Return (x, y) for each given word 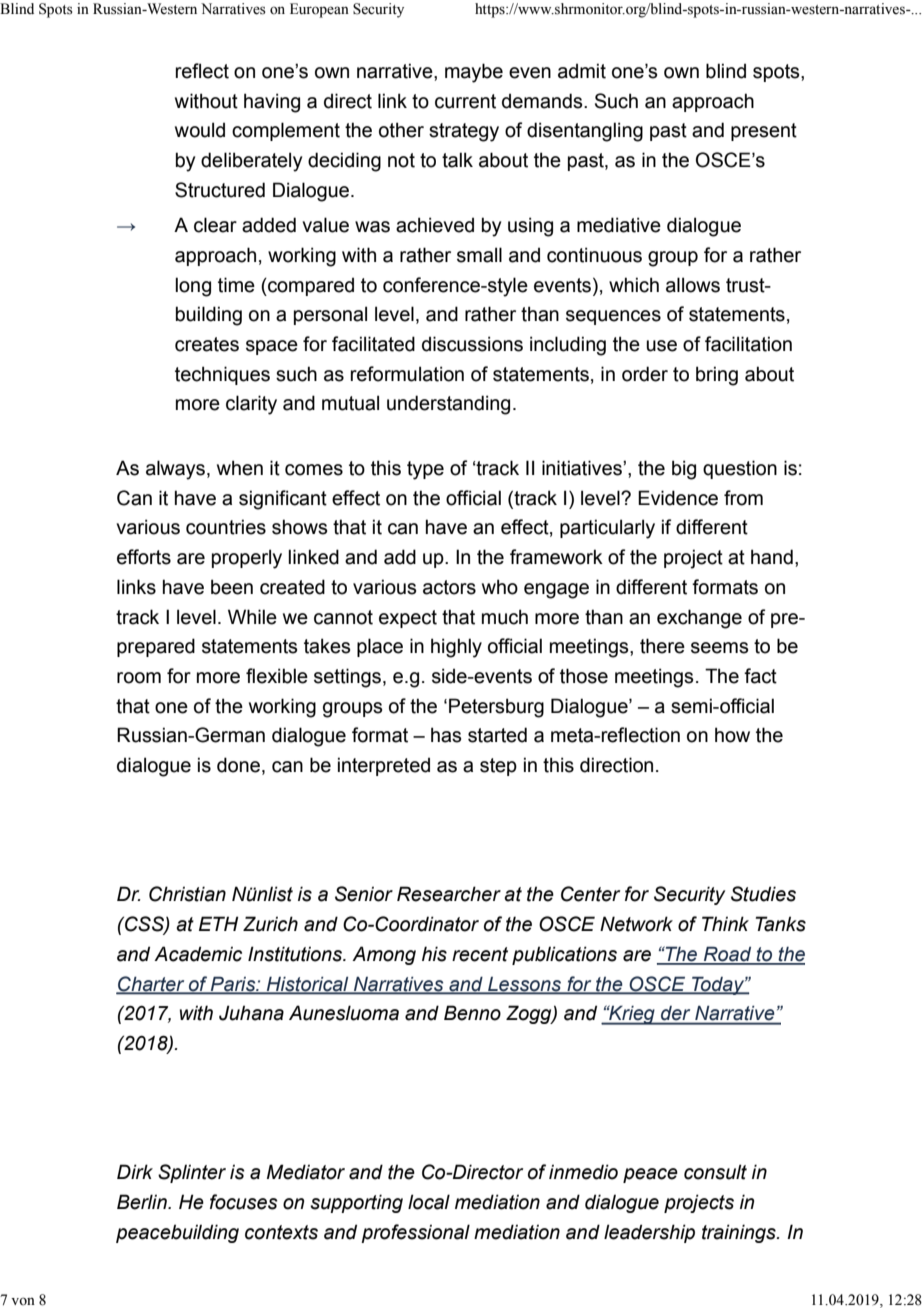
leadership (649, 1233)
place (380, 647)
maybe (474, 73)
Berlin (143, 1202)
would (200, 130)
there (662, 646)
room (139, 678)
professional (415, 1233)
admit (582, 71)
